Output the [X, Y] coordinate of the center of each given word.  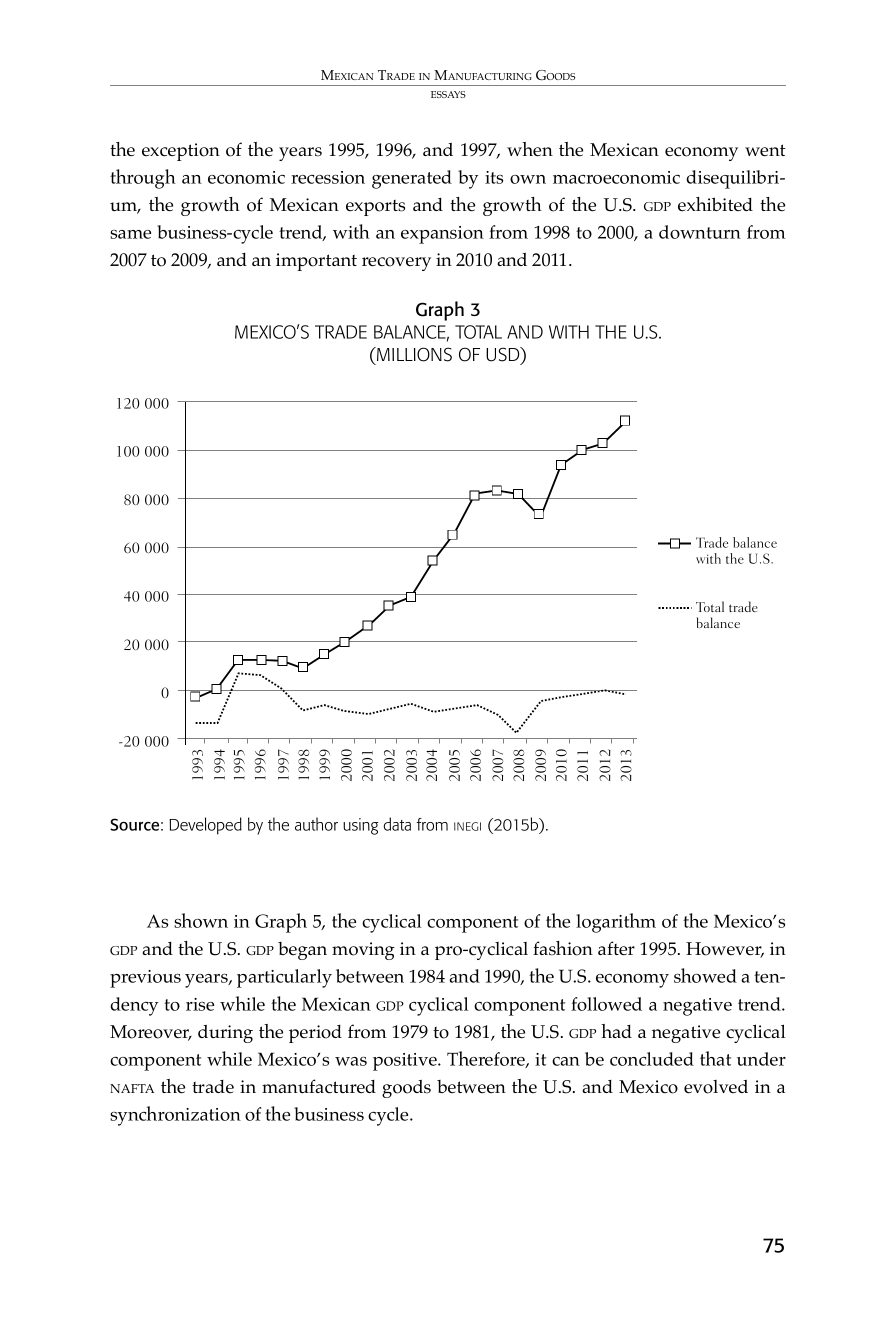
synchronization [175, 1116]
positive [406, 1062]
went [765, 150]
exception [181, 152]
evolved [716, 1087]
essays [448, 94]
